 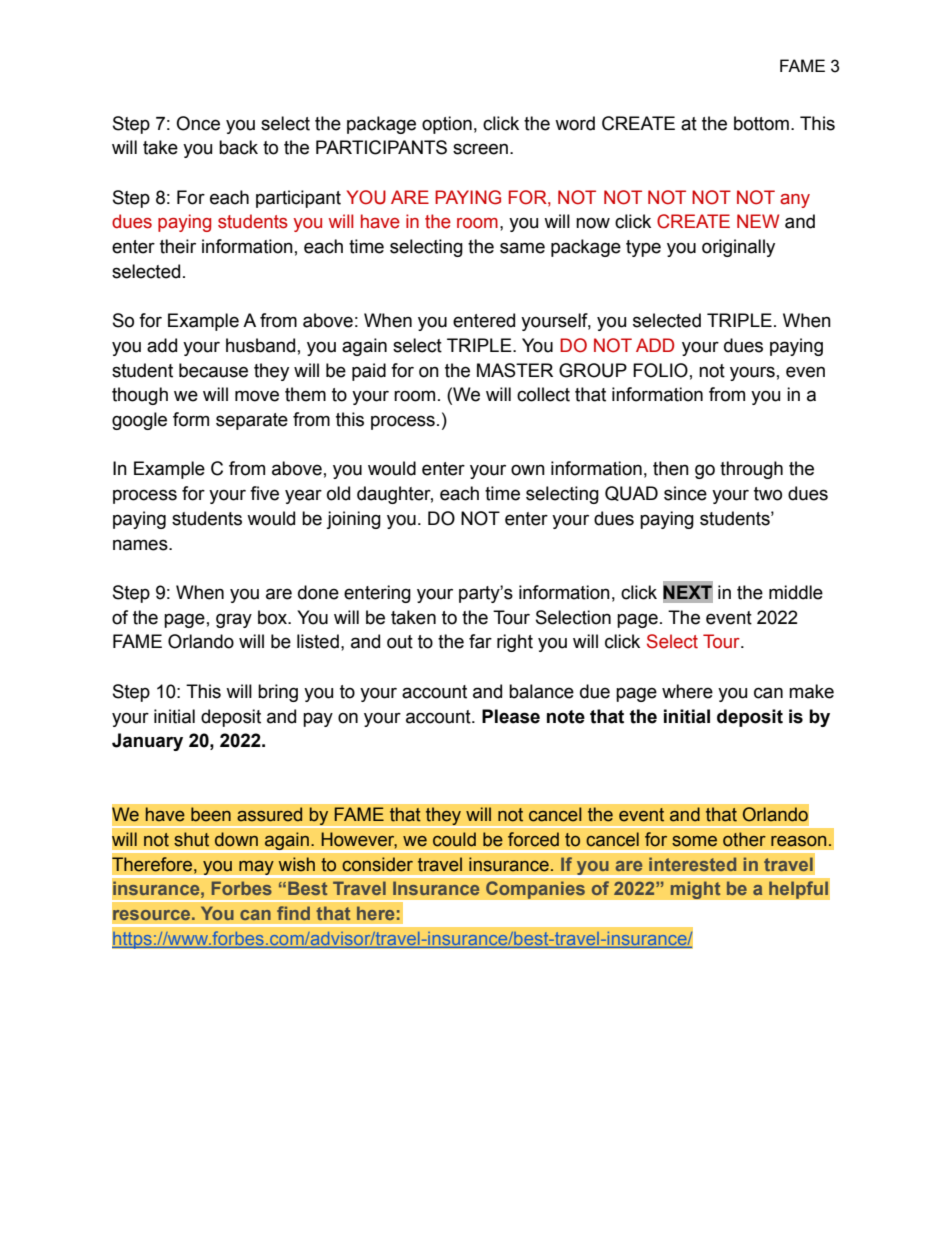 I want to click on could, so click(x=454, y=839).
